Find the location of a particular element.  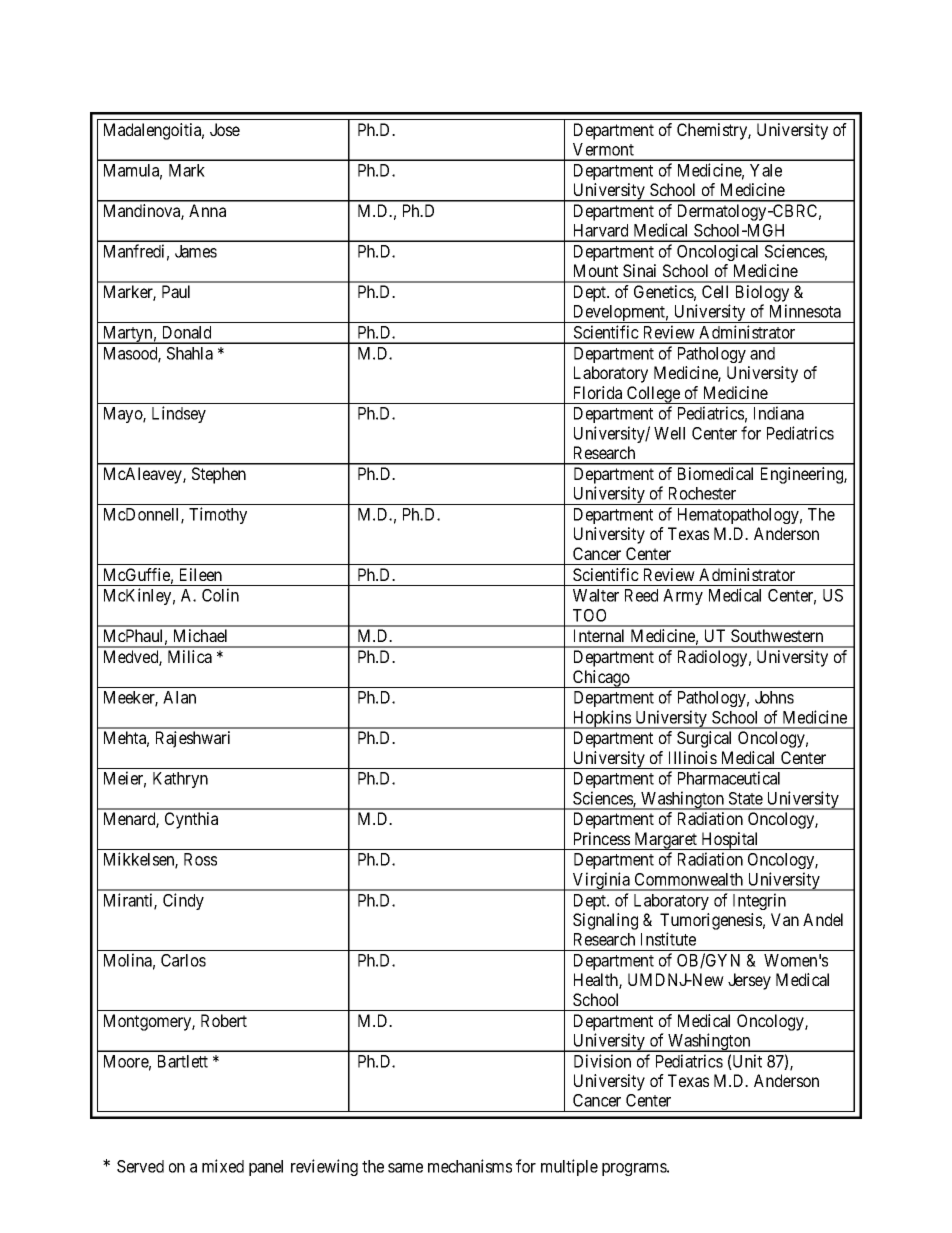

Division is located at coordinates (602, 1061).
